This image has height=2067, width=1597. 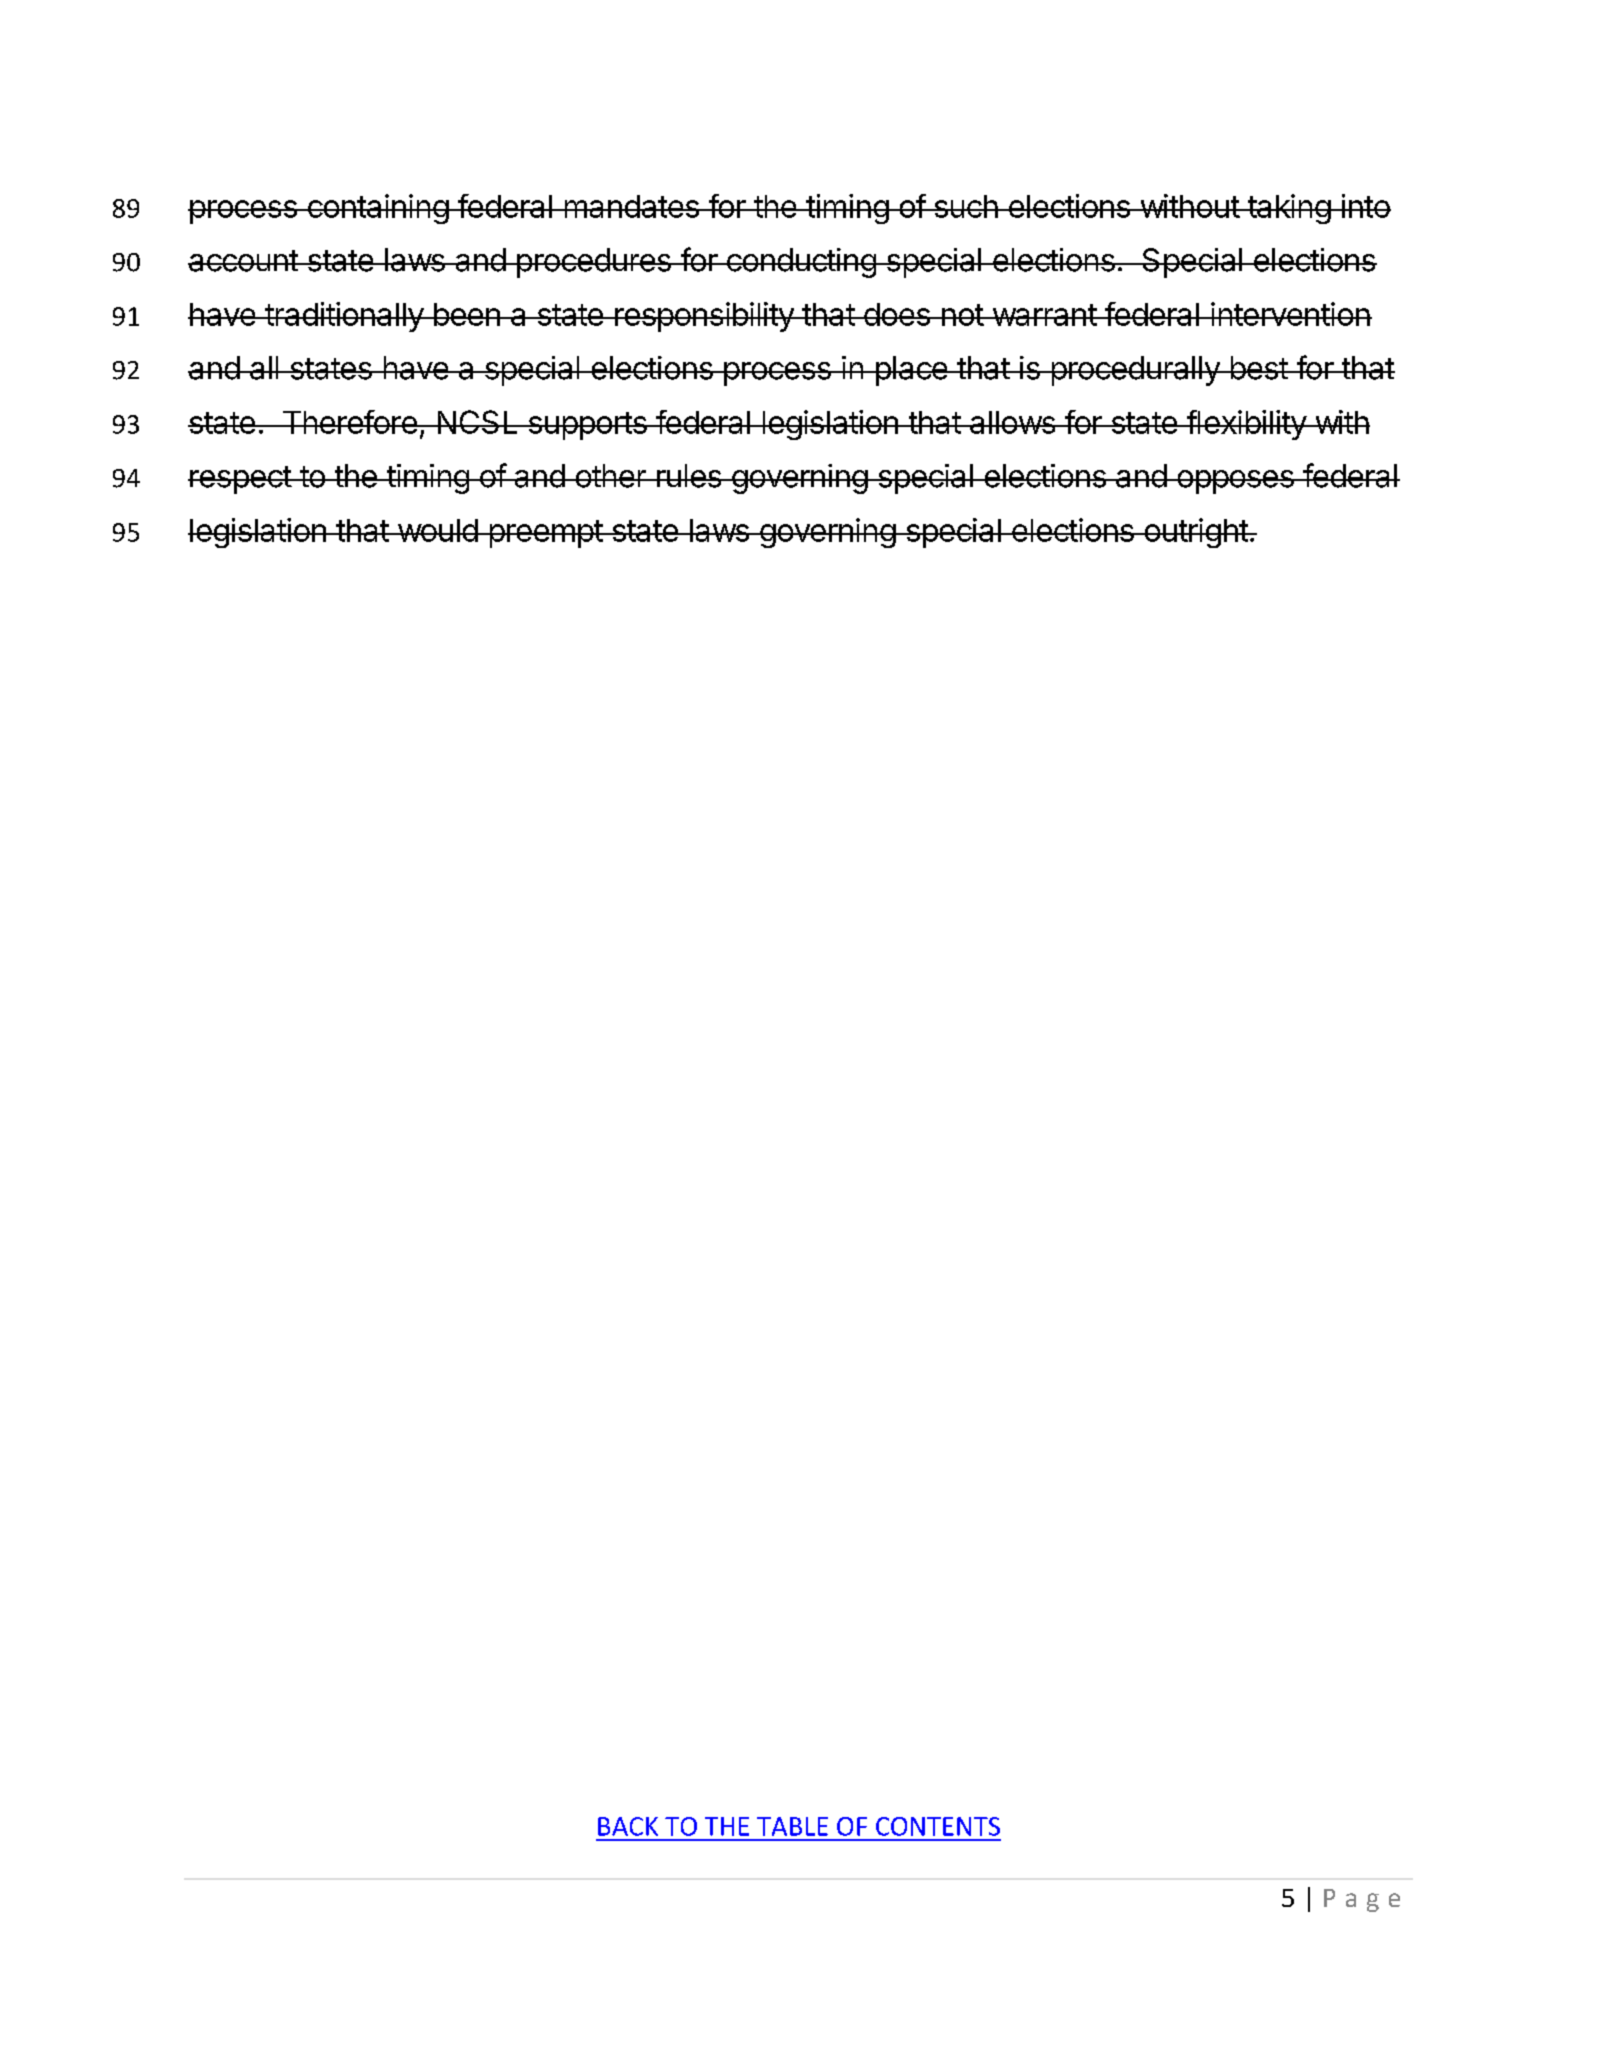 What do you see at coordinates (1195, 533) in the image?
I see `outright` at bounding box center [1195, 533].
